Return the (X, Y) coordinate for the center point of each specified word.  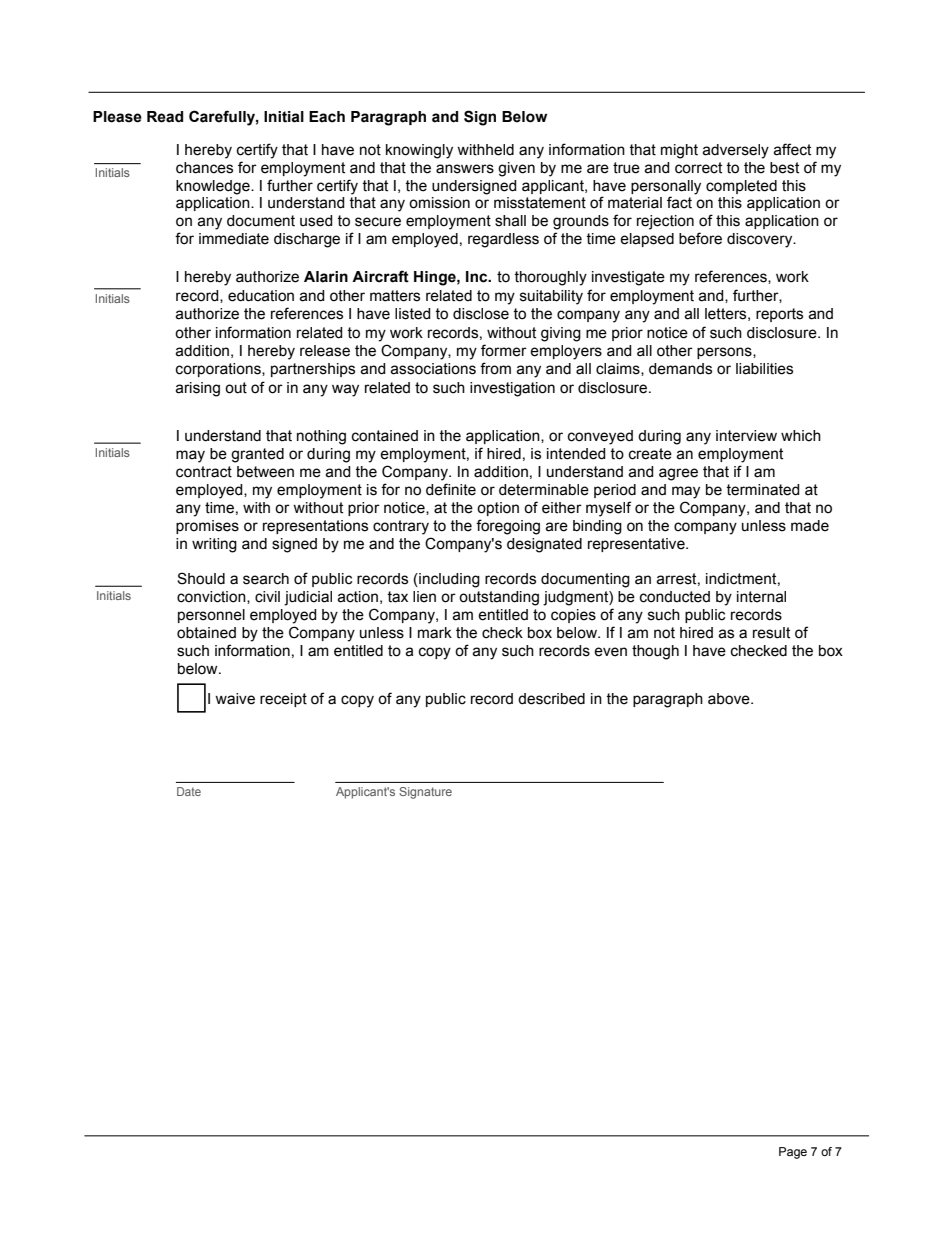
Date (189, 791)
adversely (735, 151)
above (730, 699)
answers (465, 169)
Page (793, 1153)
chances (204, 168)
